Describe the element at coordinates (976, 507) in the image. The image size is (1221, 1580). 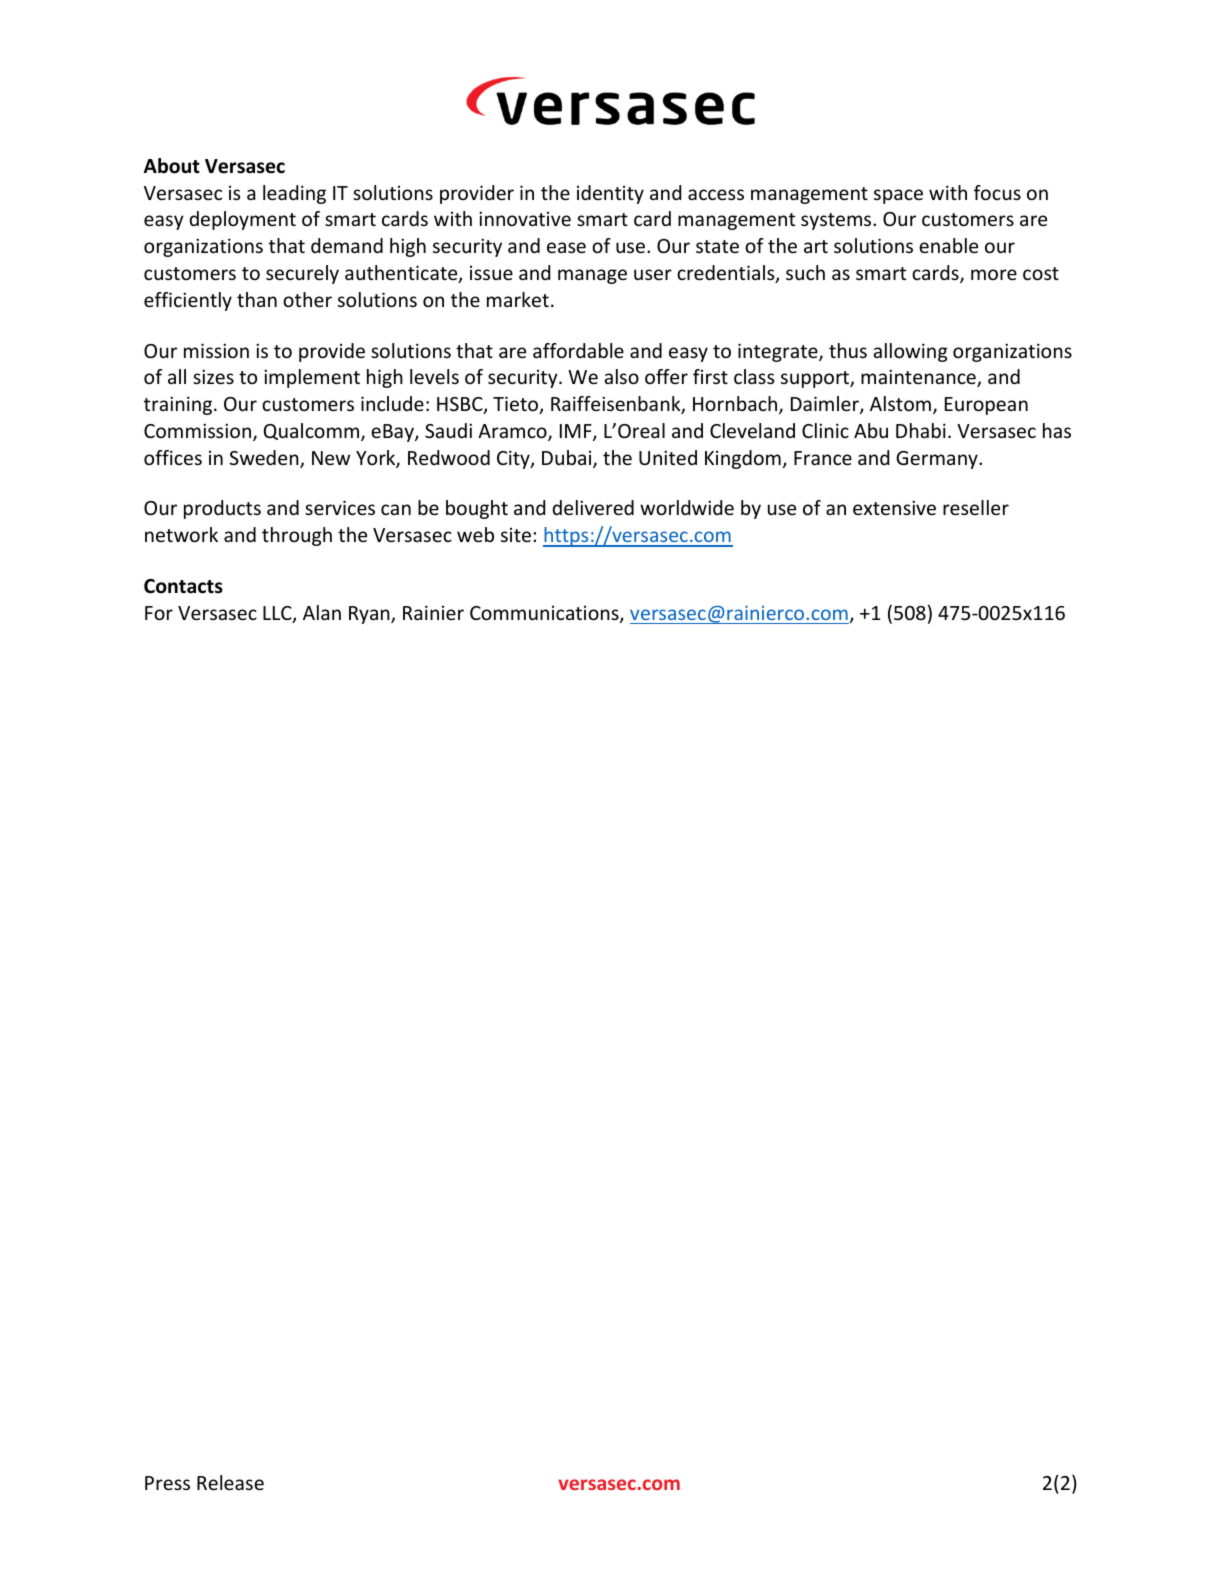
I see `reseller` at that location.
